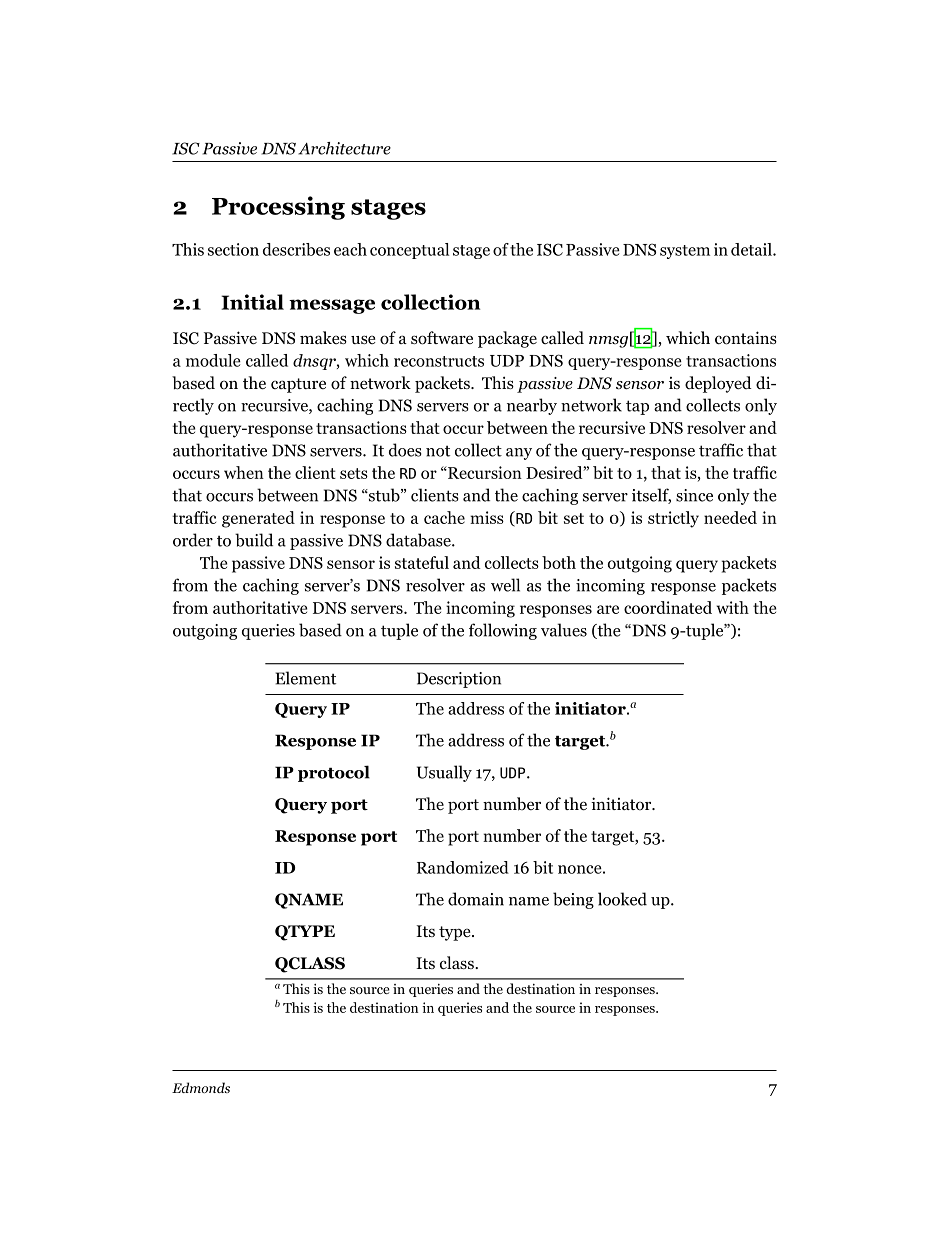  I want to click on deployed, so click(718, 384).
